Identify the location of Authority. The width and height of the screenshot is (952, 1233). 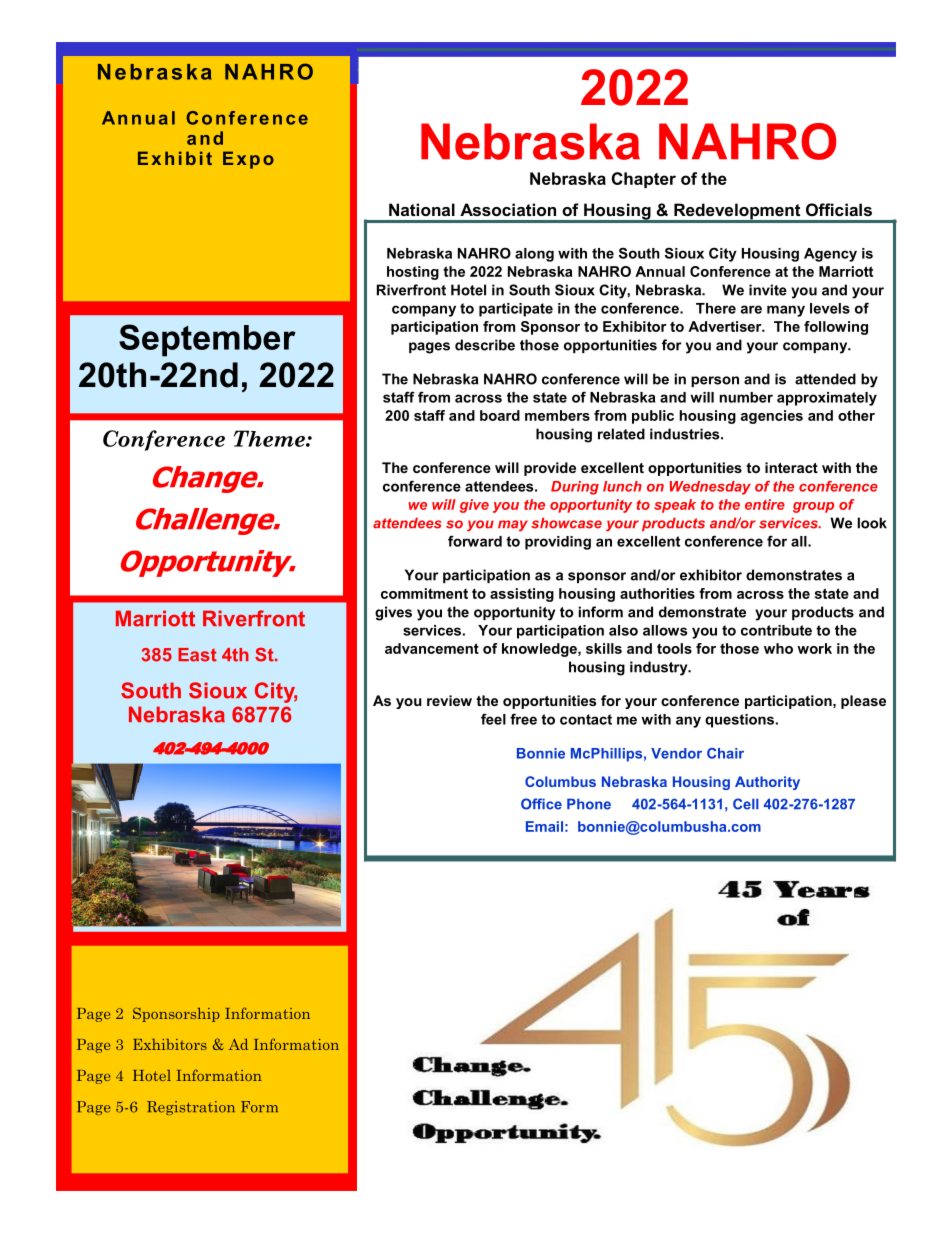
(767, 783).
